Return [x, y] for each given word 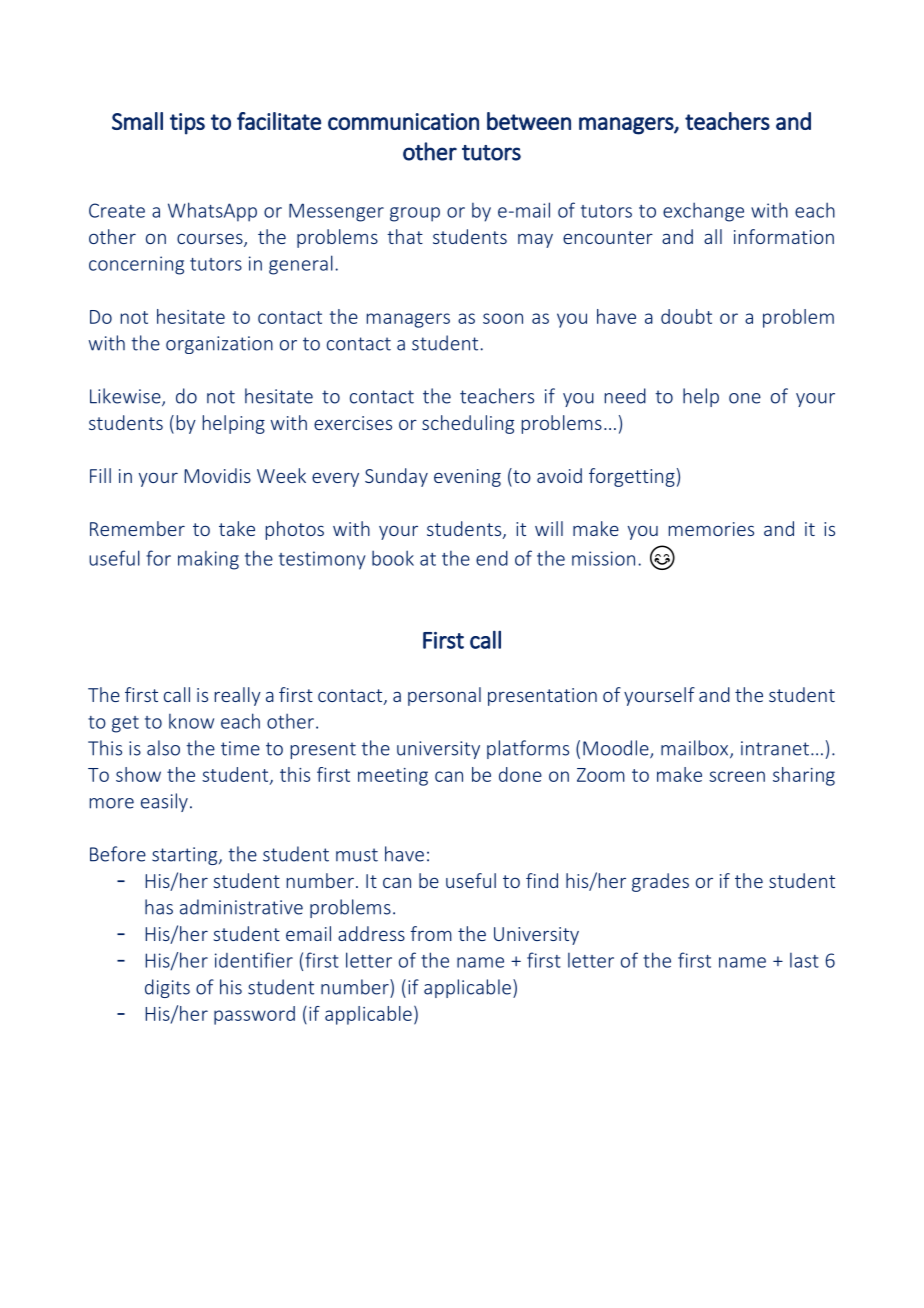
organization [219, 345]
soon [503, 318]
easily [164, 802]
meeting [393, 777]
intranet [775, 748]
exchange [703, 212]
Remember [137, 528]
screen [737, 776]
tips [187, 124]
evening [467, 478]
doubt [686, 316]
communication [403, 121]
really [238, 696]
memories [711, 529]
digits [167, 988]
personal [444, 696]
